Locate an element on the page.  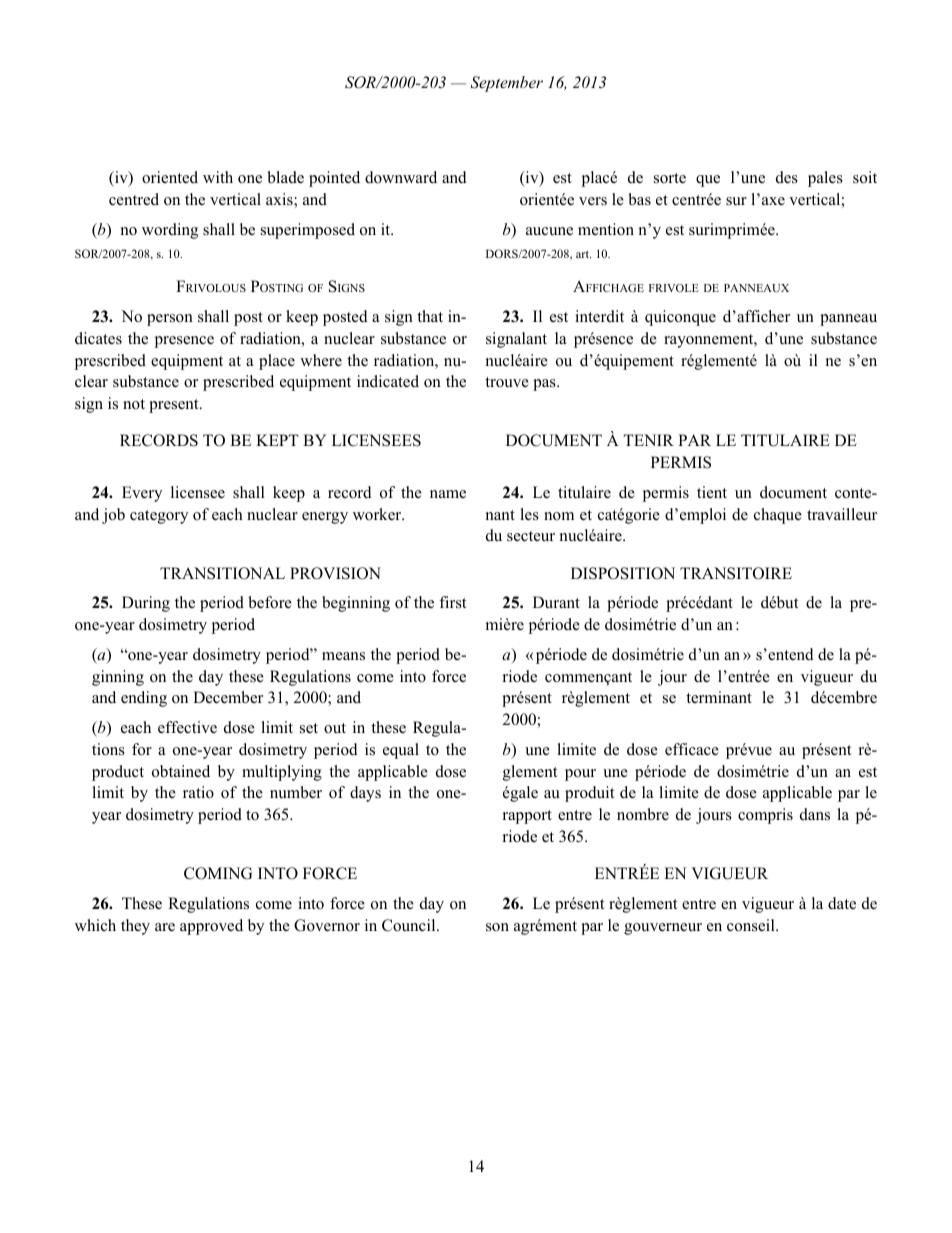
that is located at coordinates (430, 316).
